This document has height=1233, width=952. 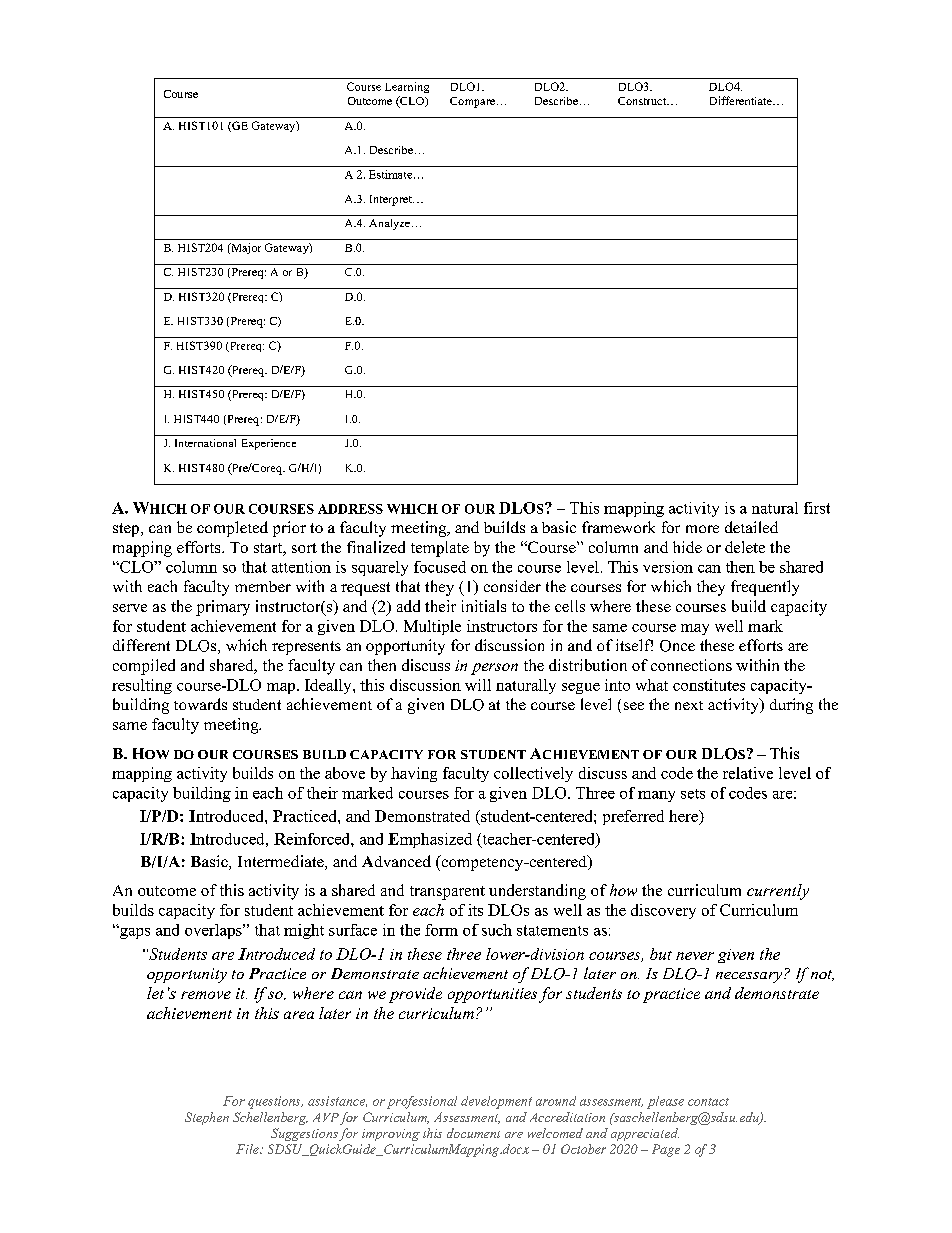 I want to click on Major, so click(x=245, y=248).
